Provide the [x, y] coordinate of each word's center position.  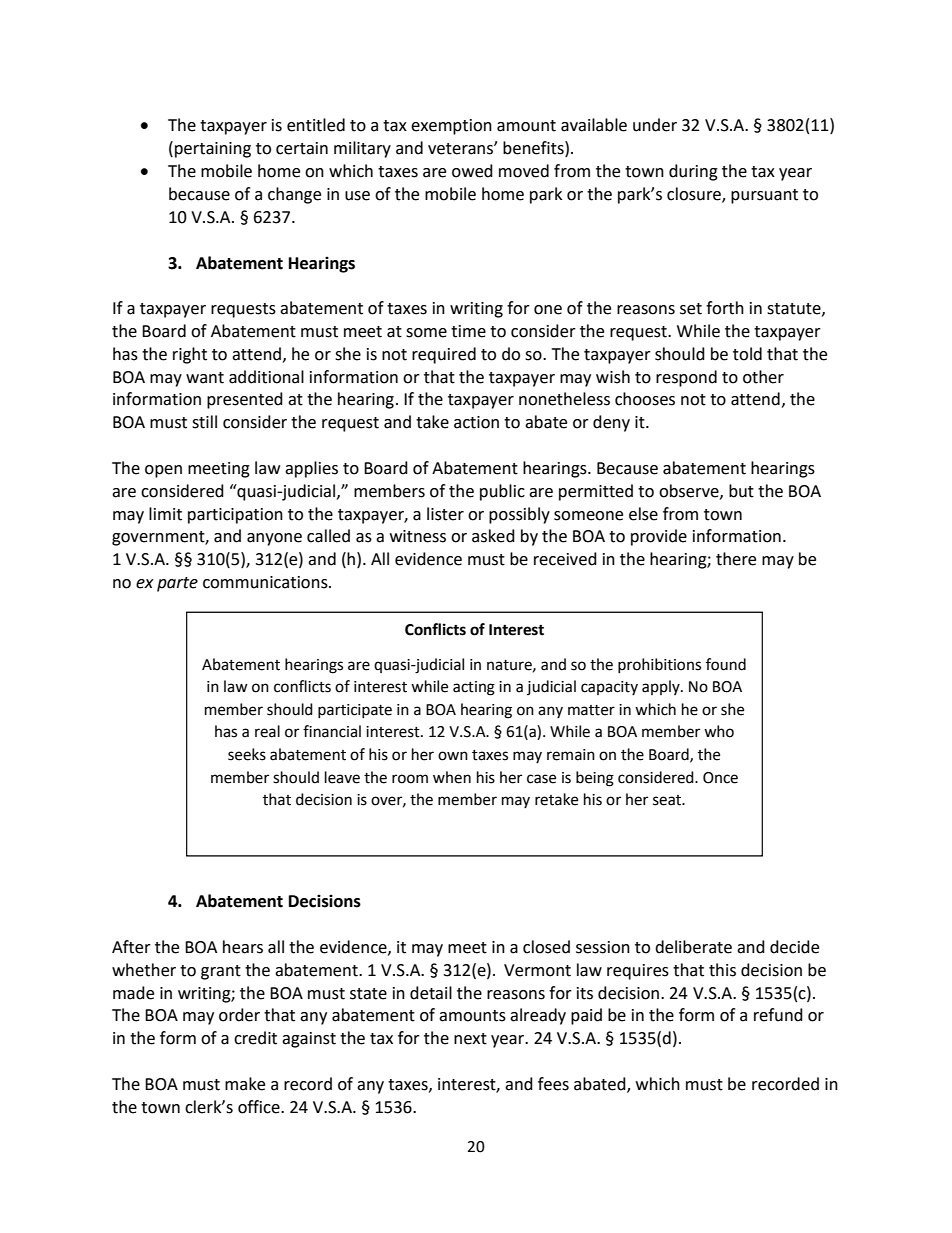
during [693, 172]
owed [472, 171]
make [245, 1084]
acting [474, 688]
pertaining [213, 150]
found [726, 664]
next [470, 1039]
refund [778, 1015]
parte [177, 584]
